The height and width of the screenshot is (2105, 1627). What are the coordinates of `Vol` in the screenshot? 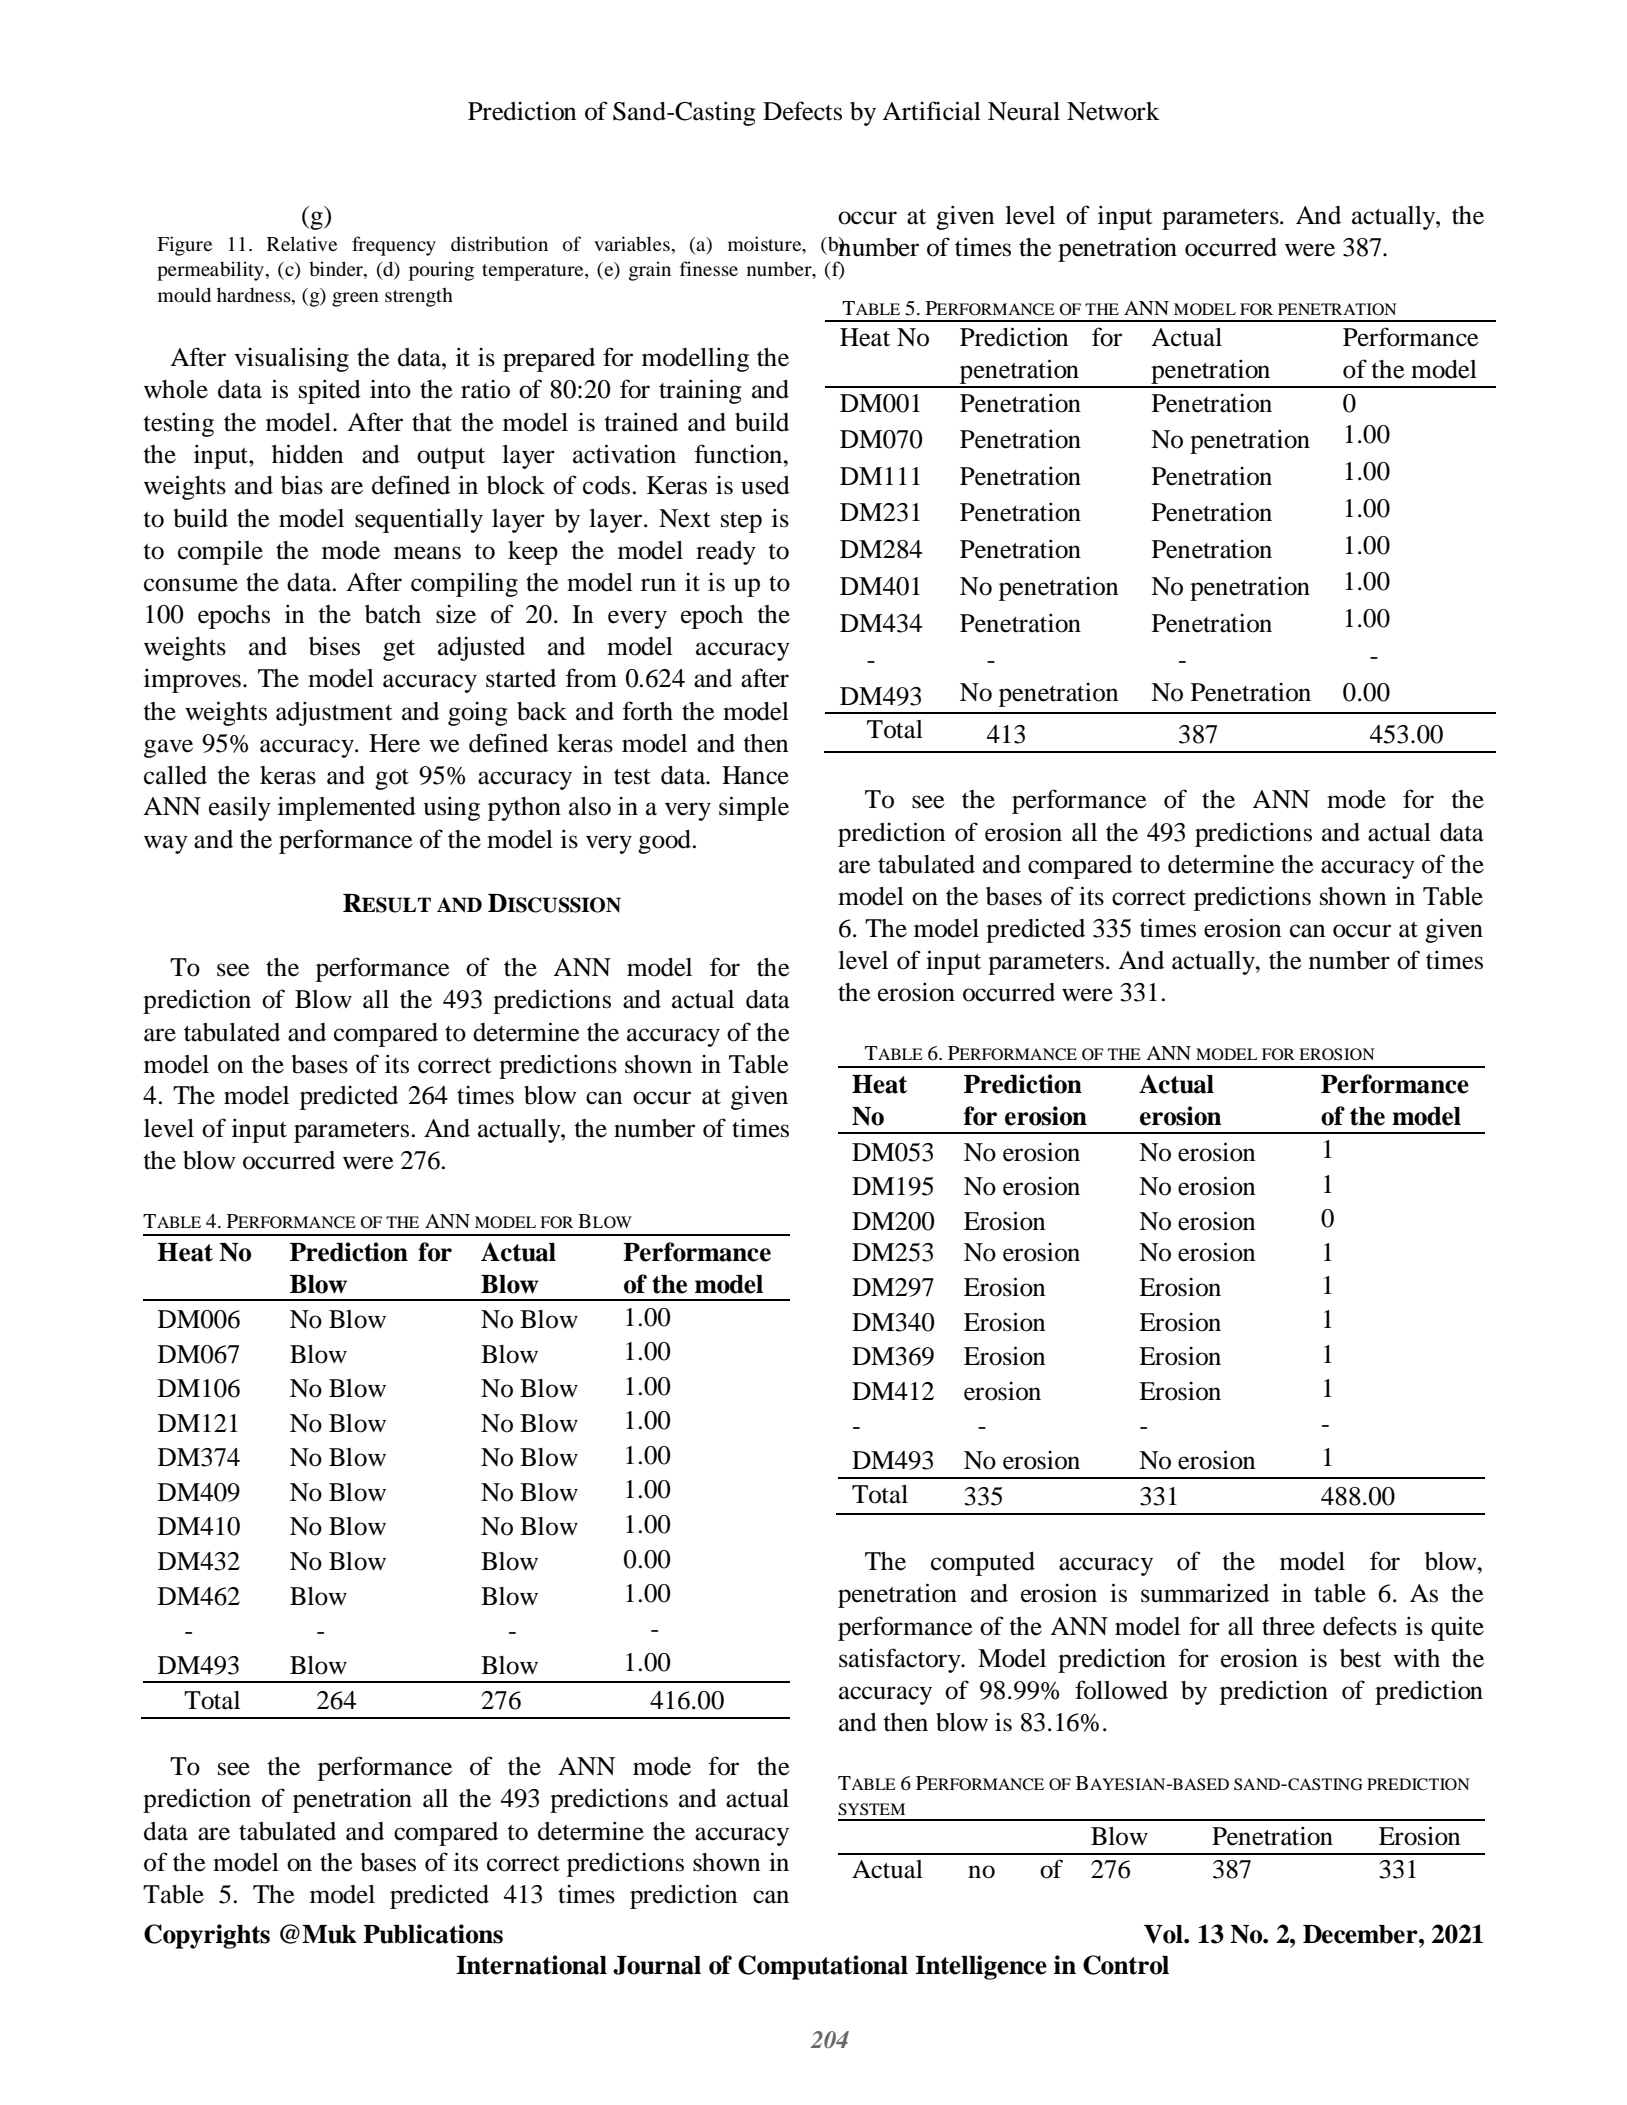 It's located at (1164, 1934).
